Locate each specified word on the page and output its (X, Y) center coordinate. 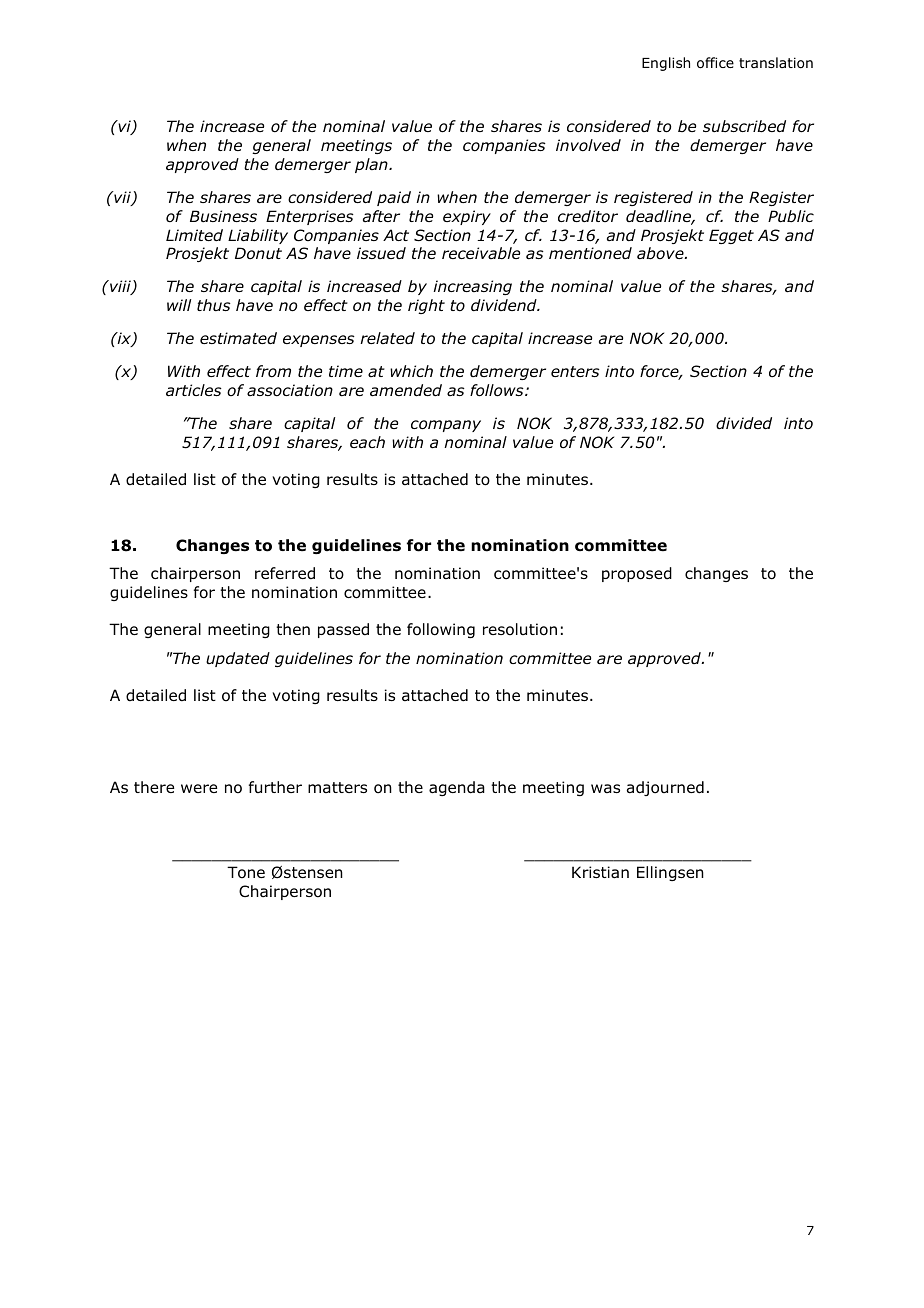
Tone (246, 872)
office (715, 63)
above (661, 253)
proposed (637, 574)
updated (238, 659)
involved (588, 145)
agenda (457, 788)
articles (194, 390)
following (441, 630)
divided (744, 423)
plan (372, 165)
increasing (472, 287)
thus (214, 305)
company (446, 426)
